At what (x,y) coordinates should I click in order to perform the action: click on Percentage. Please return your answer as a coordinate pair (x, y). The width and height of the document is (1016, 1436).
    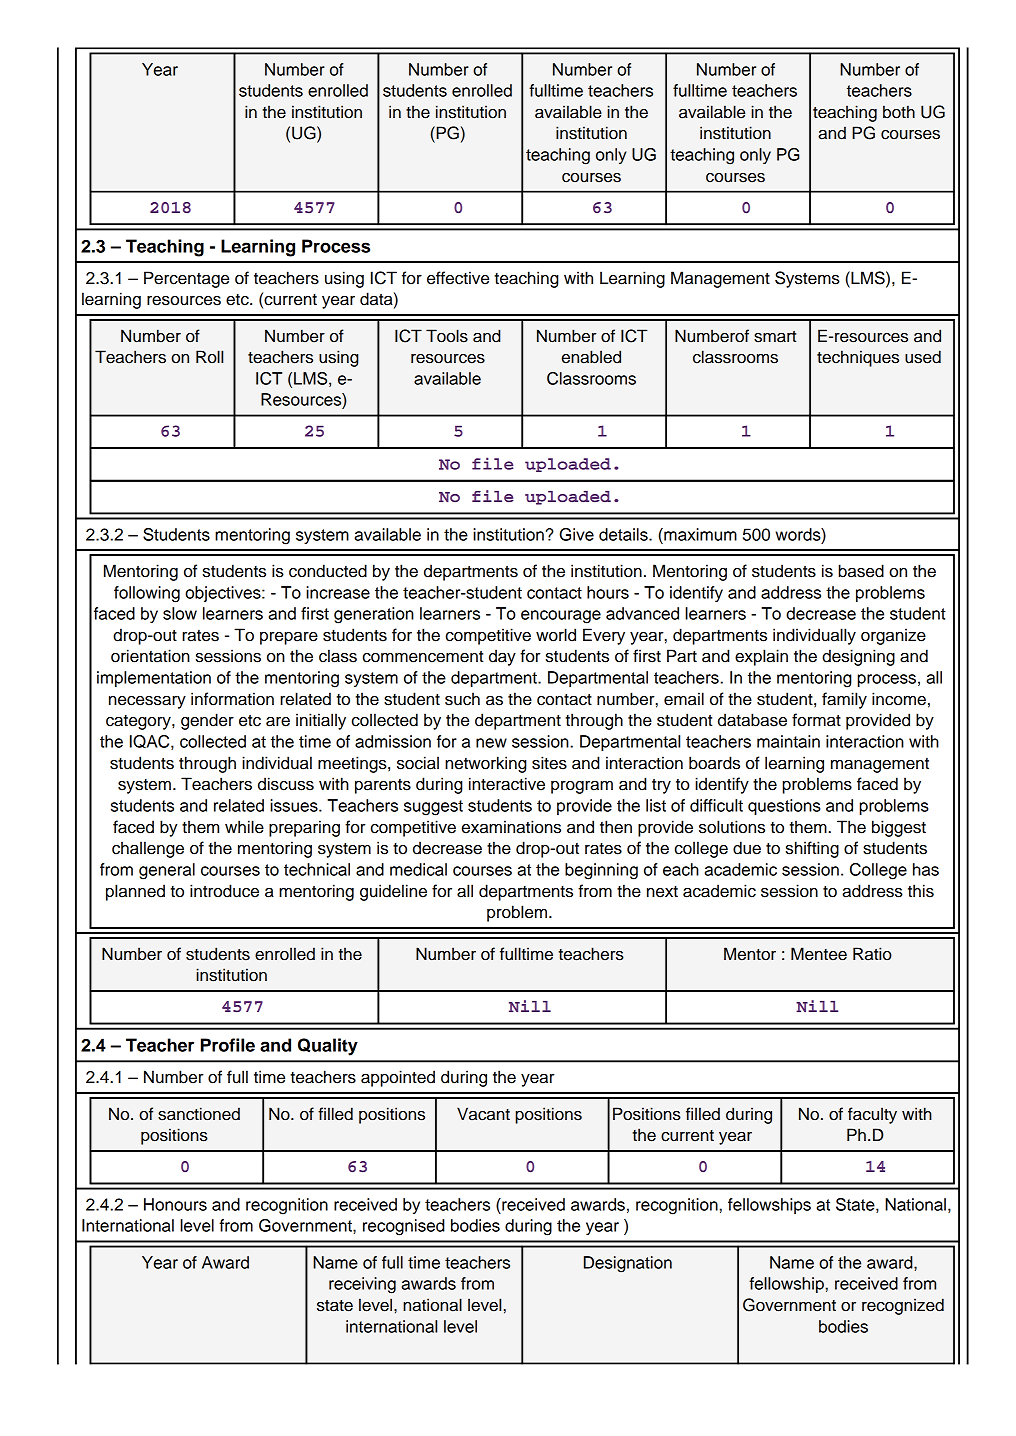
    Looking at the image, I should click on (186, 279).
